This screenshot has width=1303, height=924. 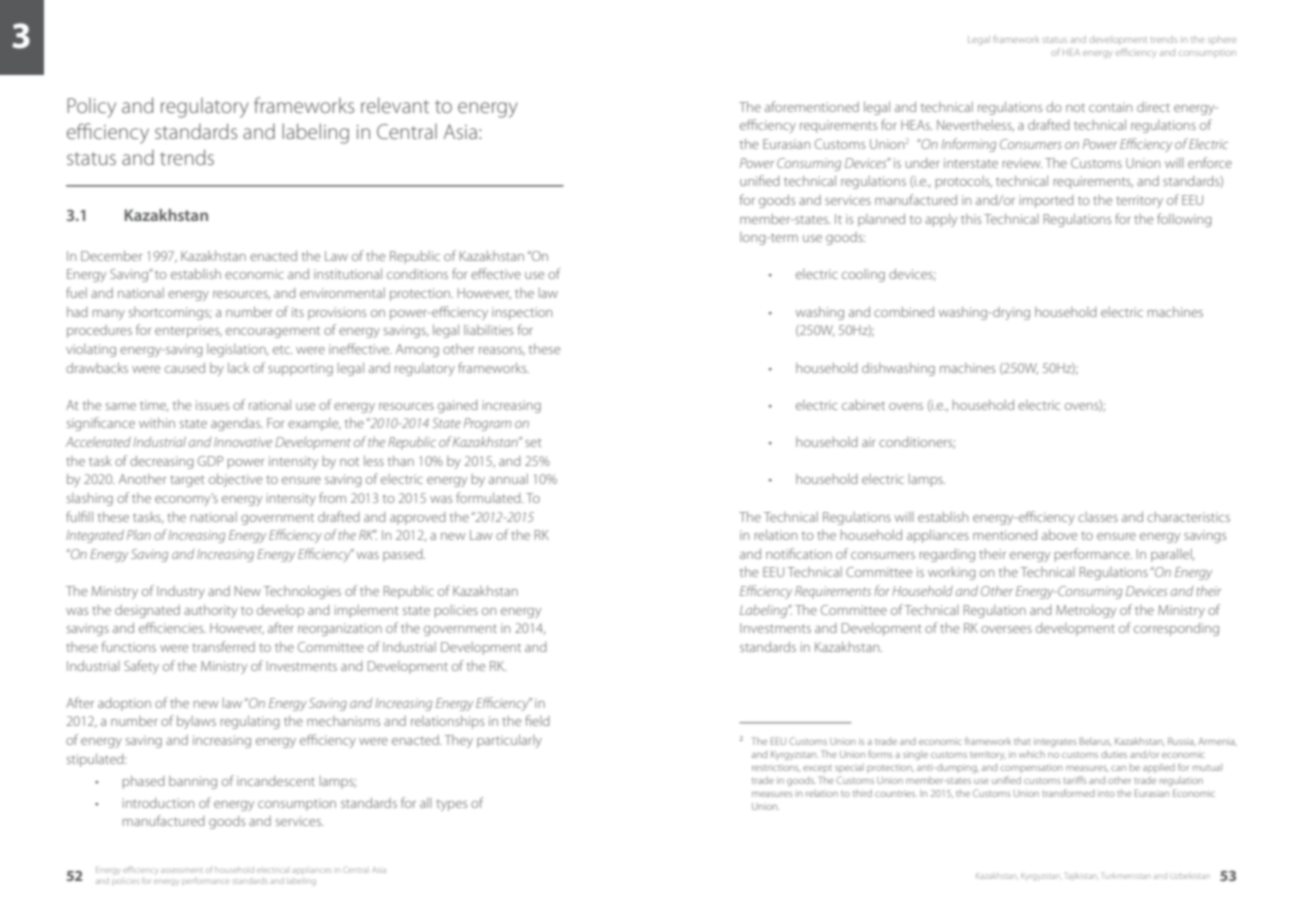 What do you see at coordinates (395, 105) in the screenshot?
I see `relevant` at bounding box center [395, 105].
